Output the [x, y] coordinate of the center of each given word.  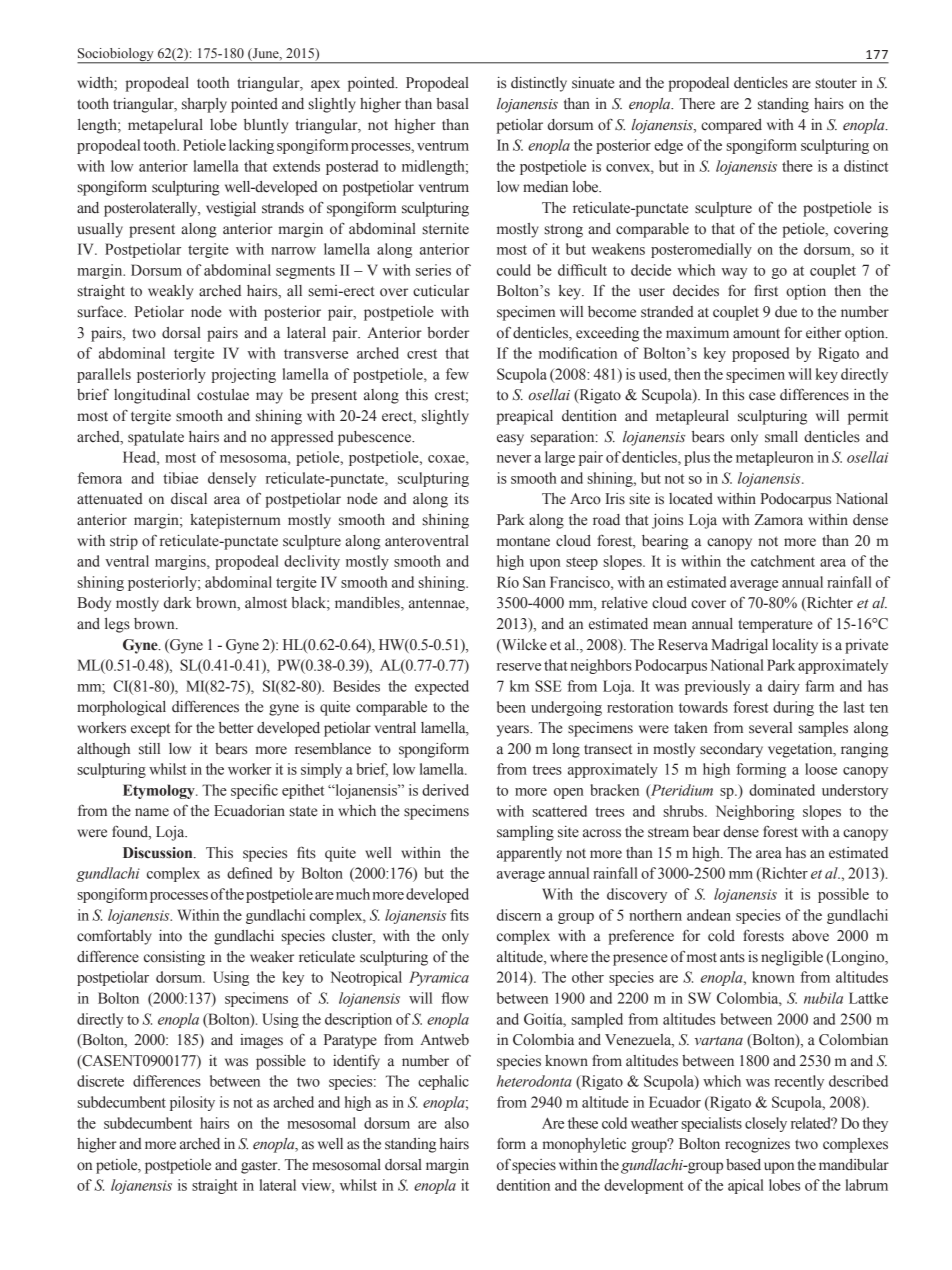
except [150, 730]
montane [523, 541]
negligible [792, 958]
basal [452, 104]
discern [519, 915]
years [514, 731]
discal [189, 499]
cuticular [441, 291]
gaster [260, 1167]
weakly [170, 292]
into [170, 936]
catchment [783, 561]
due [786, 312]
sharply [204, 105]
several [770, 728]
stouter [836, 83]
